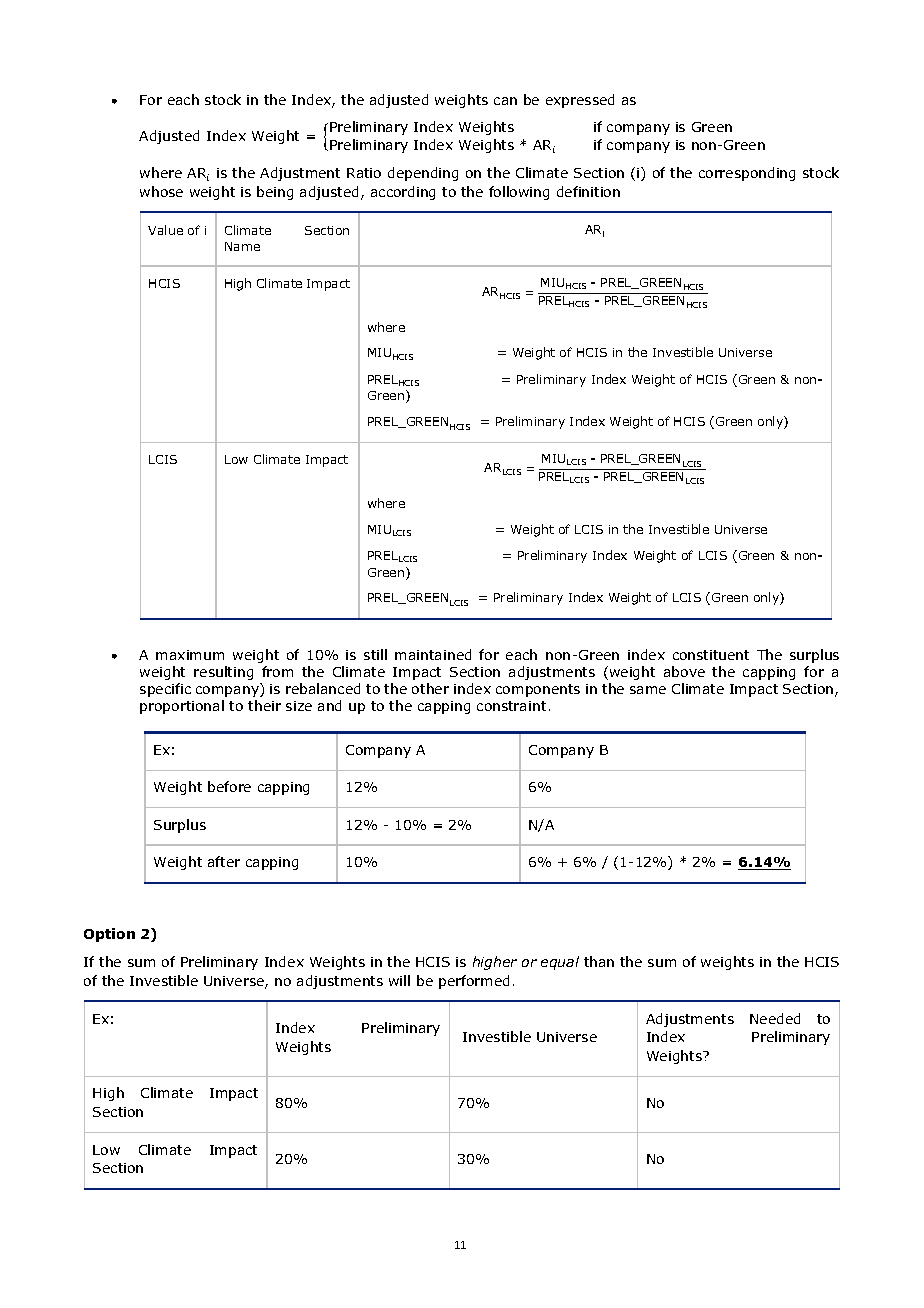 The height and width of the page is (1308, 924). What do you see at coordinates (182, 707) in the page?
I see `proportional` at bounding box center [182, 707].
